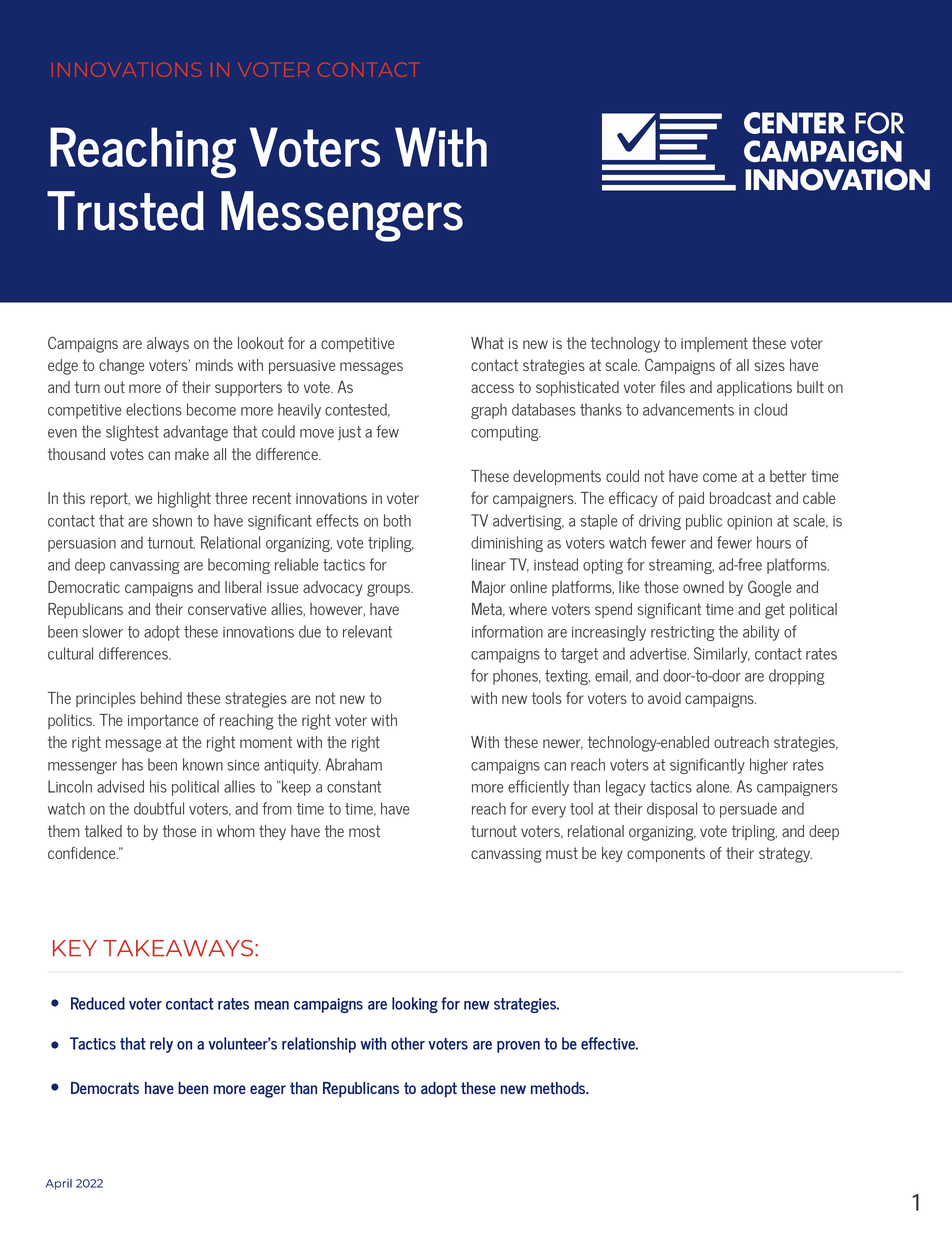 Image resolution: width=952 pixels, height=1233 pixels. Describe the element at coordinates (785, 855) in the page. I see `strategy` at that location.
